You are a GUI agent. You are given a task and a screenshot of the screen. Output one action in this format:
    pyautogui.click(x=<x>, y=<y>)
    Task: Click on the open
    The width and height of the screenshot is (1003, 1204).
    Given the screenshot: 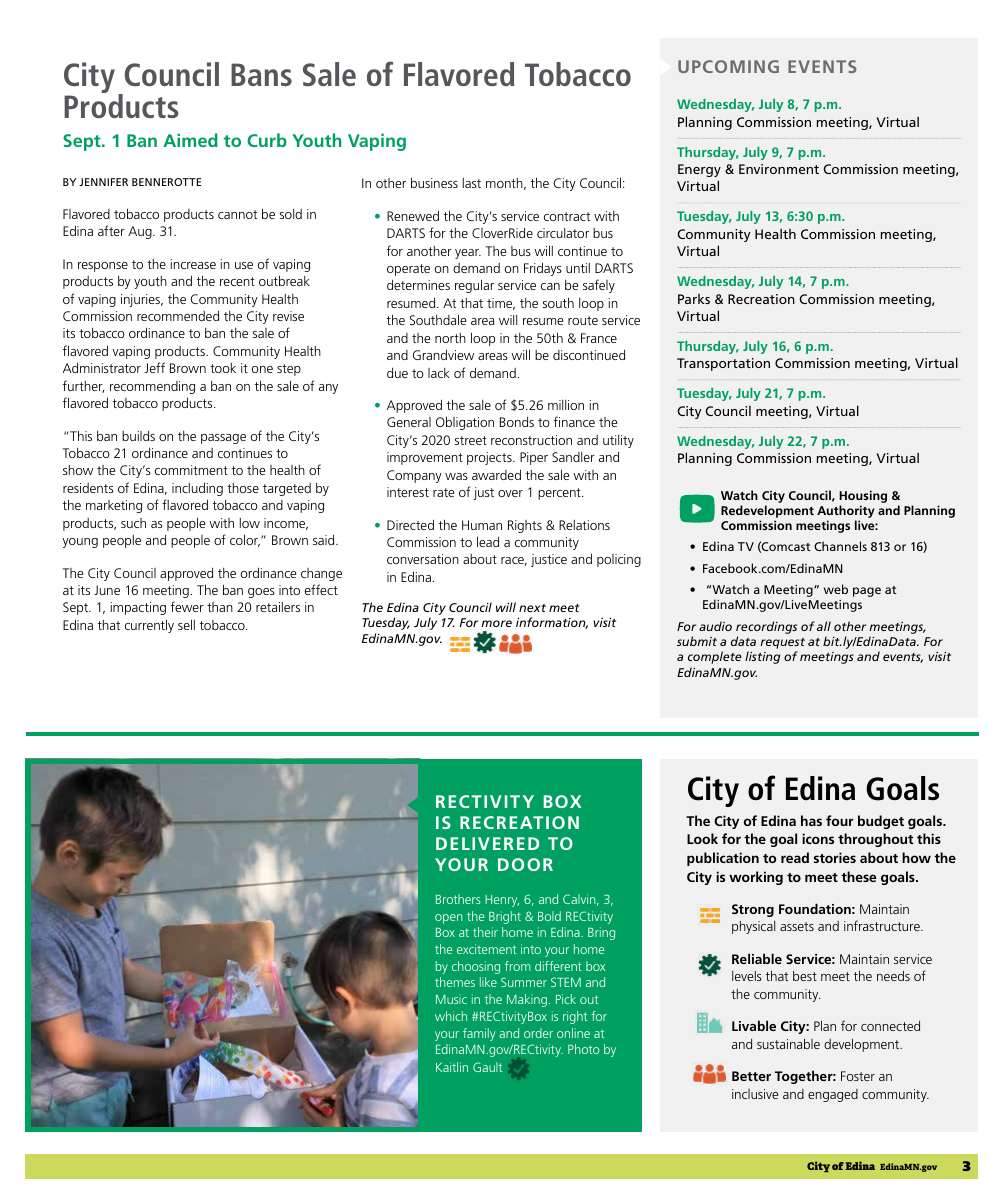 What is the action you would take?
    pyautogui.click(x=449, y=919)
